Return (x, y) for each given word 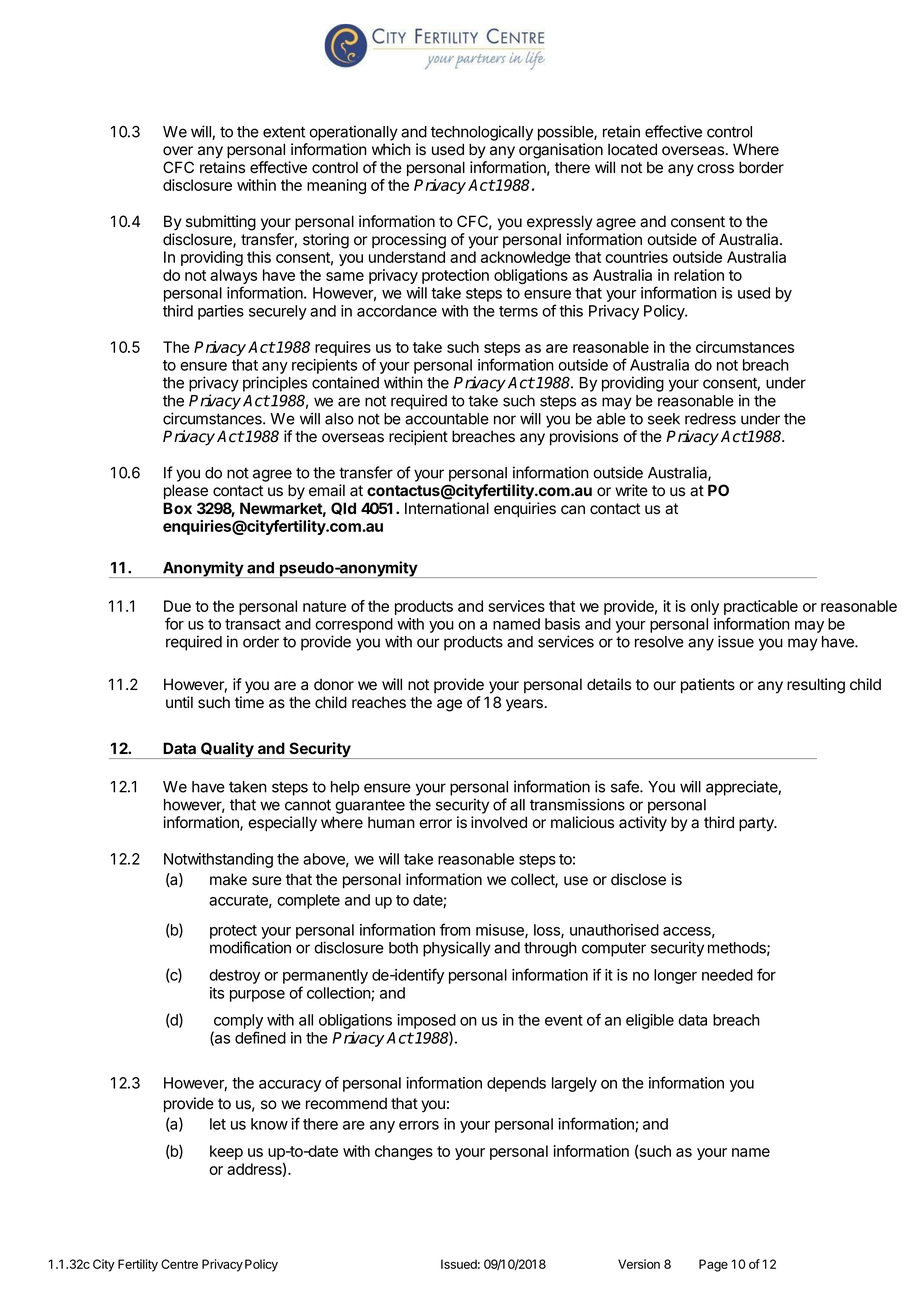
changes (404, 1152)
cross (715, 169)
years (524, 705)
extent (284, 132)
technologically (482, 133)
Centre (179, 1264)
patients (708, 685)
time (249, 702)
